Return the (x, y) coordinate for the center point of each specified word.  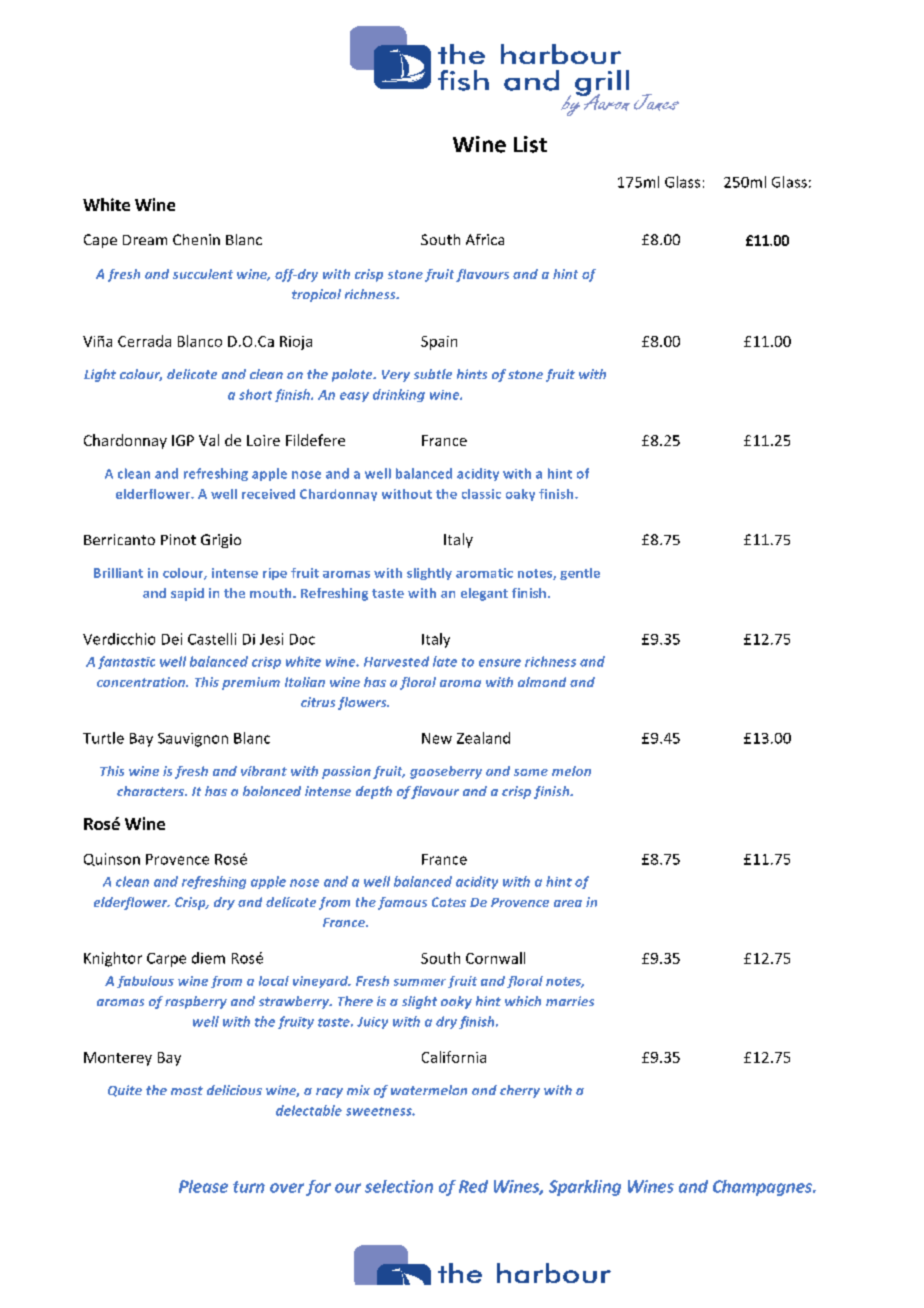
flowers (363, 703)
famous (402, 903)
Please (203, 1186)
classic (481, 494)
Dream (145, 240)
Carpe (166, 960)
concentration (142, 682)
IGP (183, 440)
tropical (316, 295)
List (530, 144)
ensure (500, 663)
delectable (309, 1110)
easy (354, 397)
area (568, 903)
